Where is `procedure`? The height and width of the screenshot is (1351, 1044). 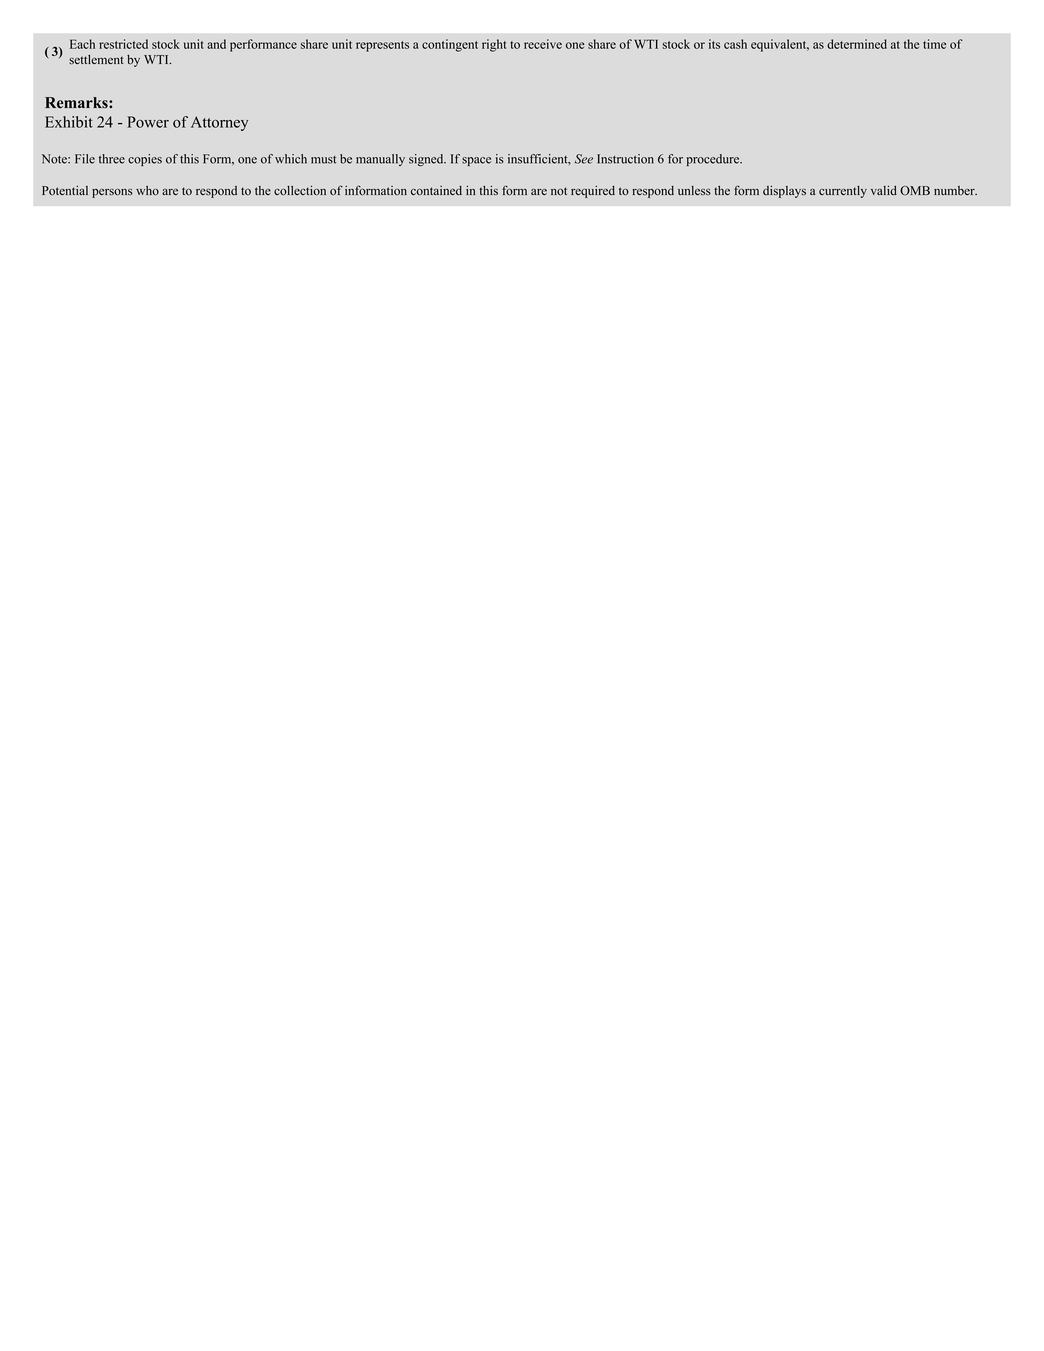 procedure is located at coordinates (714, 160).
